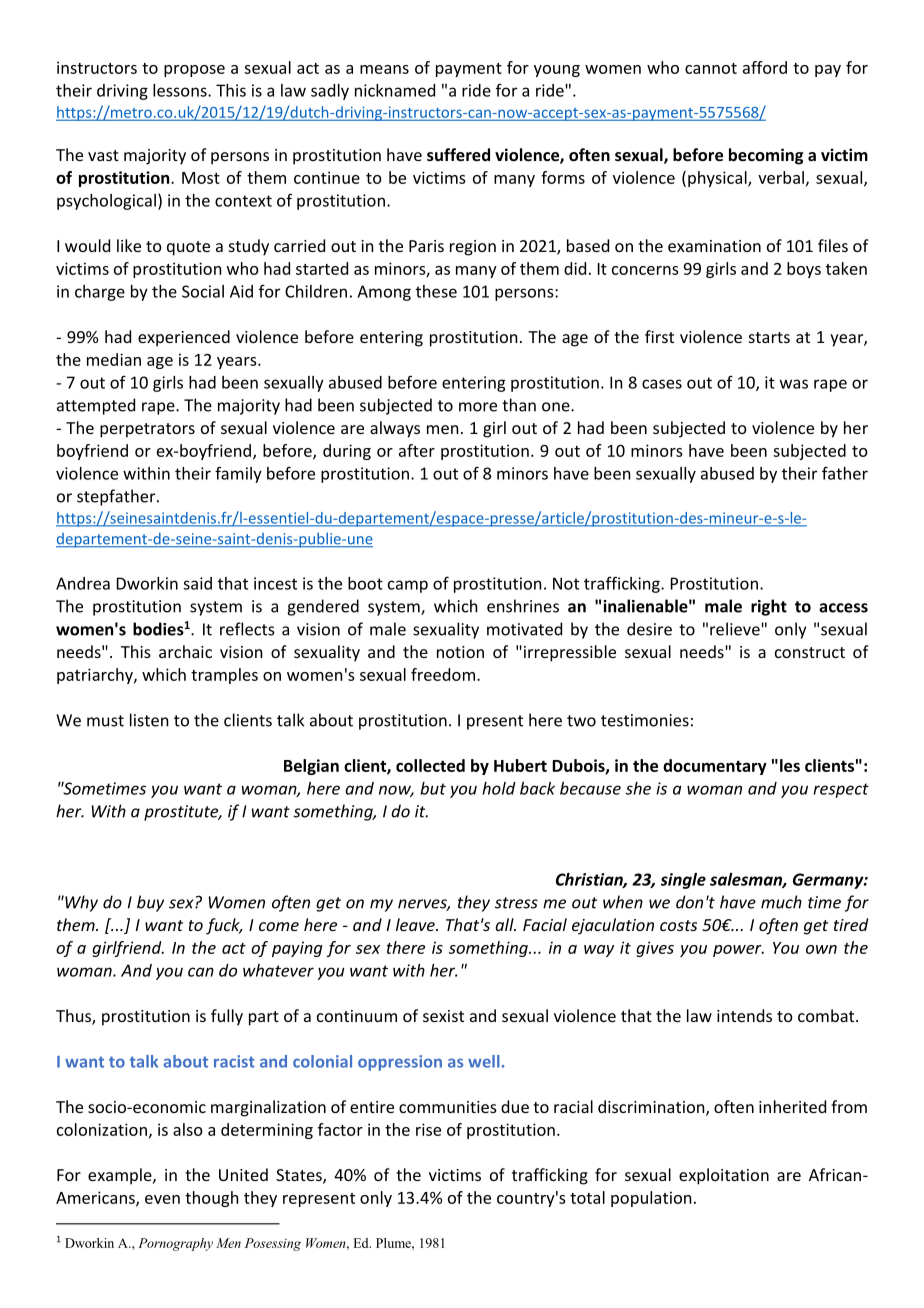  What do you see at coordinates (212, 1199) in the screenshot?
I see `though` at bounding box center [212, 1199].
